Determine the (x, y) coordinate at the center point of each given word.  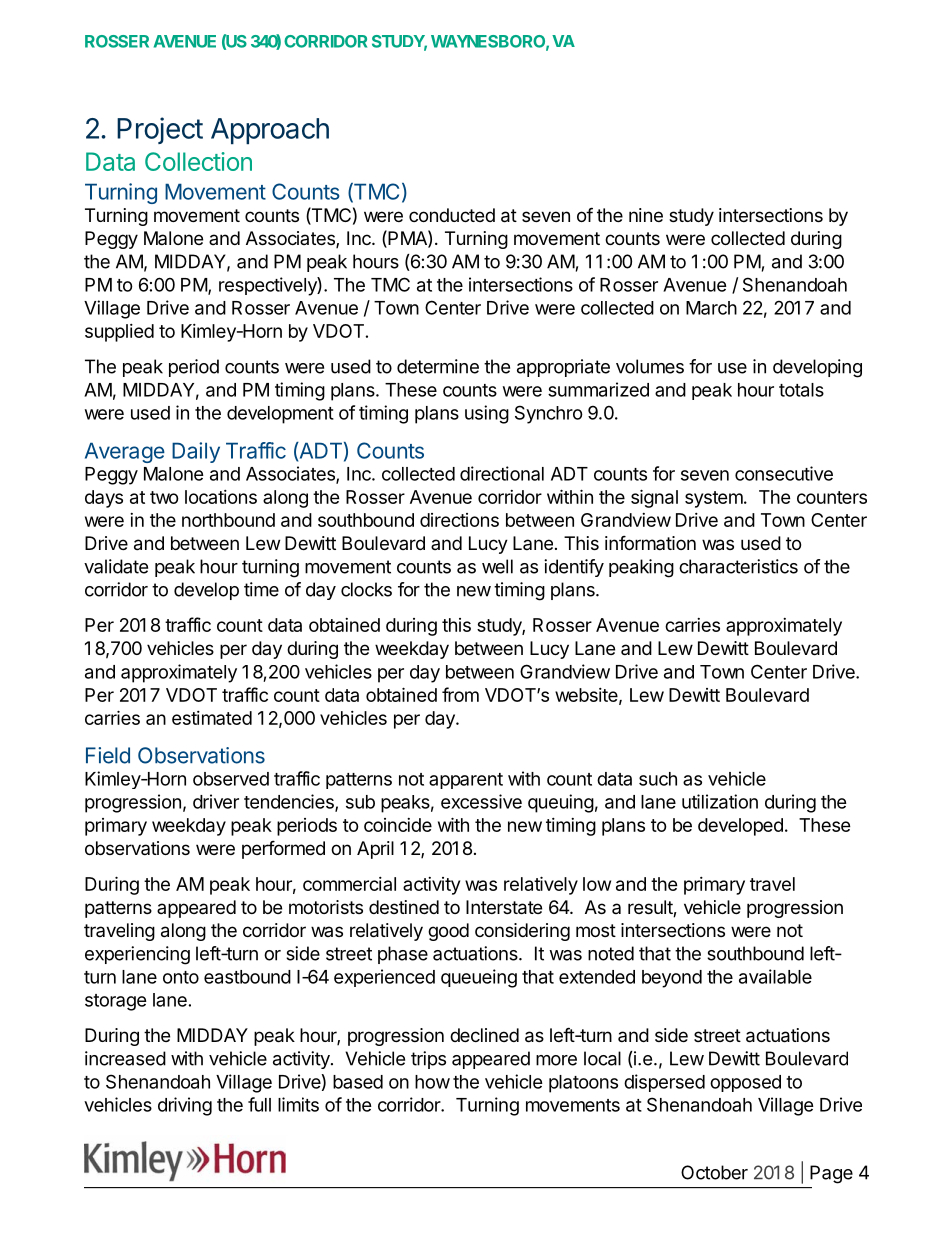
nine (646, 215)
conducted (452, 215)
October (714, 1172)
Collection (198, 161)
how (432, 1082)
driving (185, 1106)
